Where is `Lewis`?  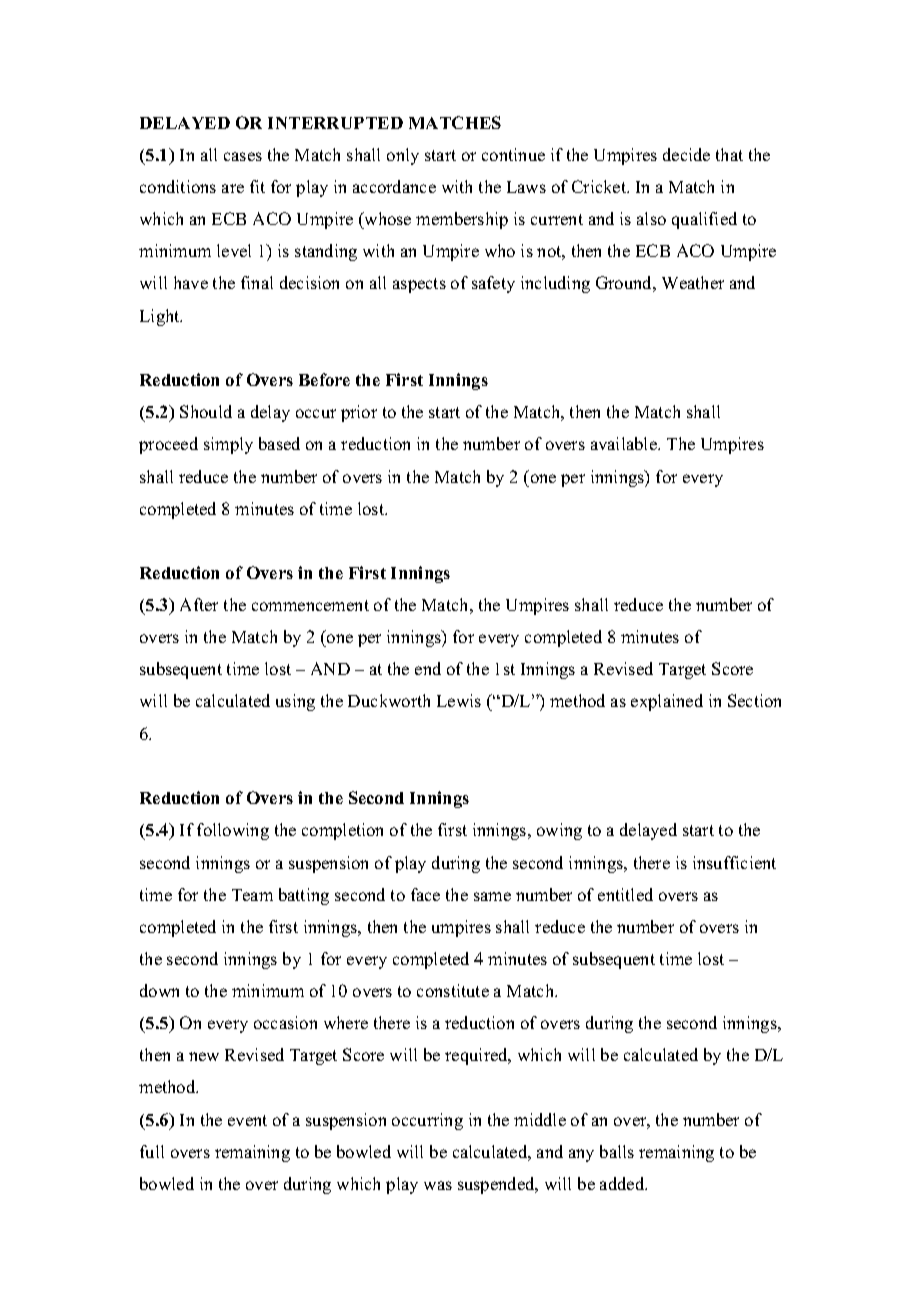
Lewis is located at coordinates (459, 700).
